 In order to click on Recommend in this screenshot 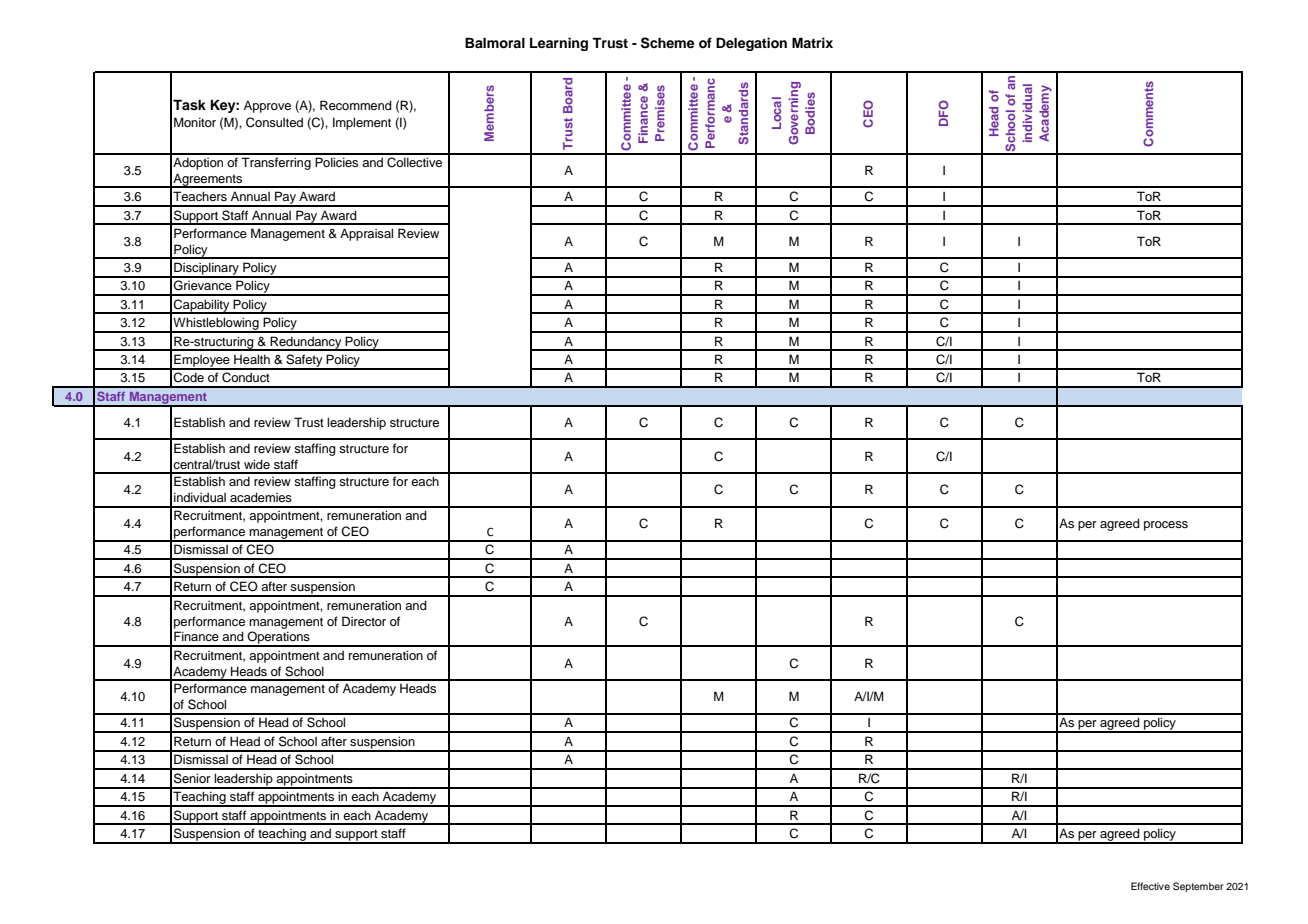, I will do `click(356, 105)`.
